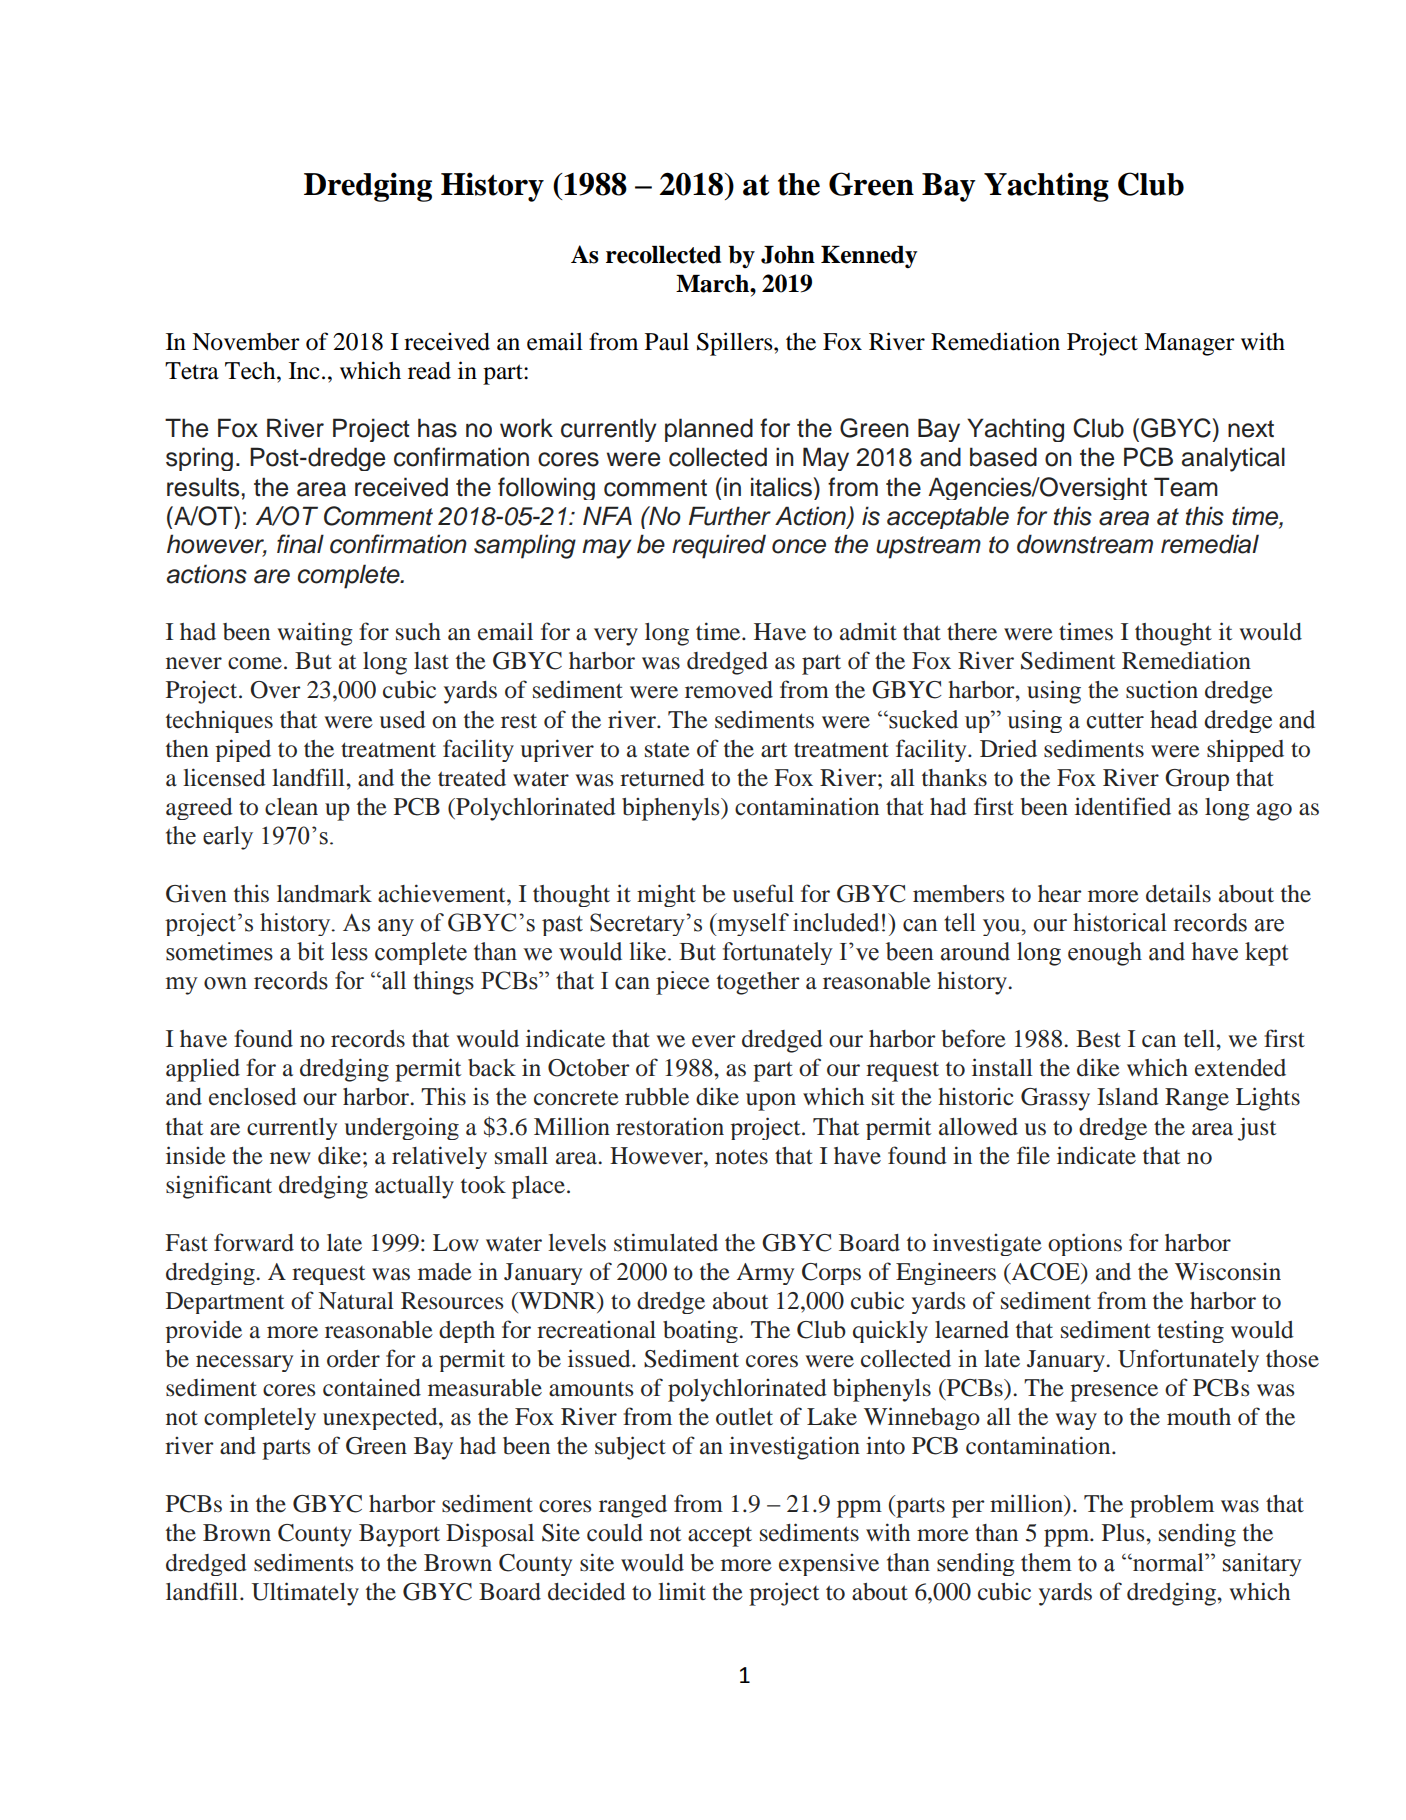  I want to click on Manager, so click(1189, 344).
